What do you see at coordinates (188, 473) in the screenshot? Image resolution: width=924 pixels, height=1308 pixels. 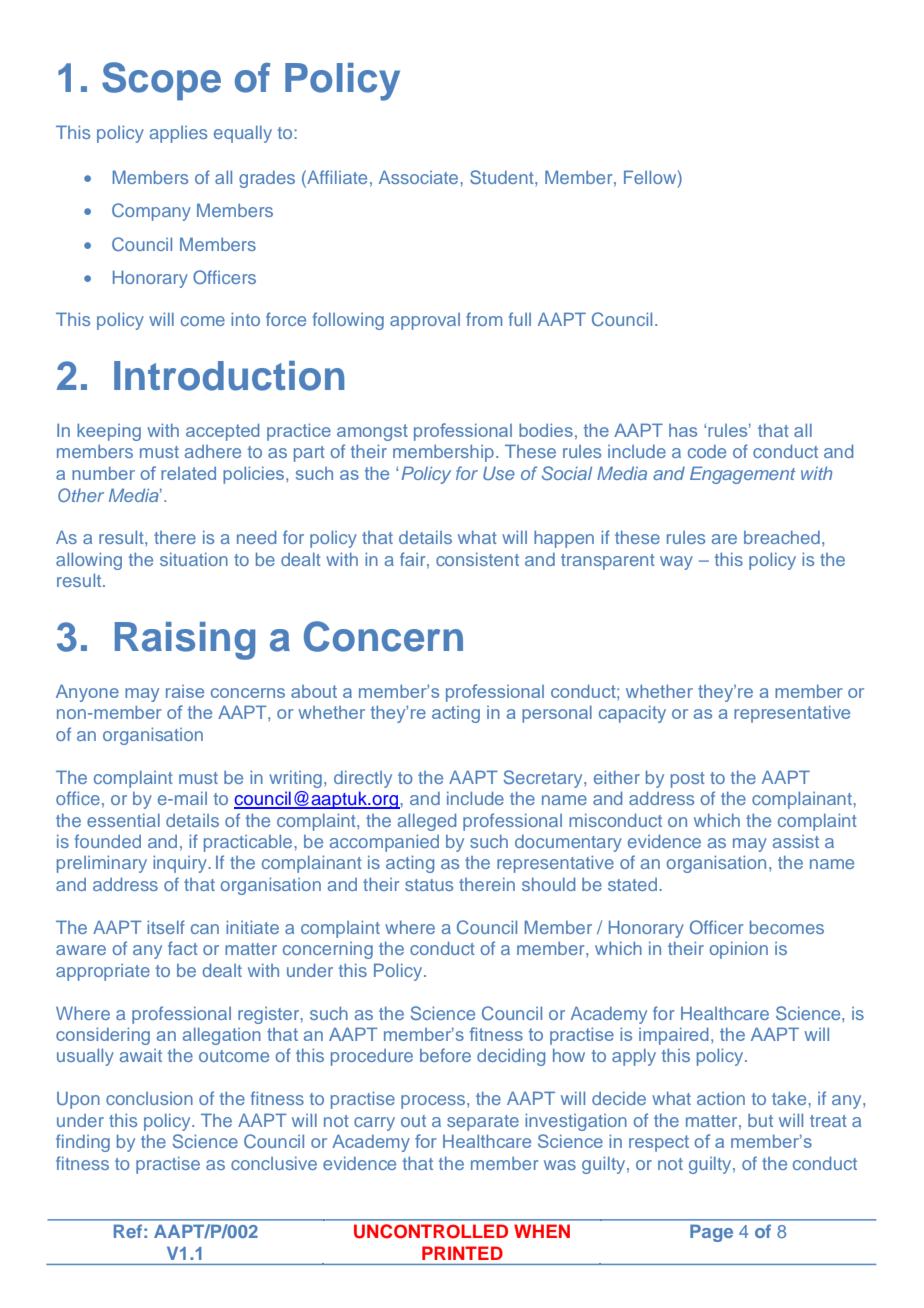 I see `related` at bounding box center [188, 473].
